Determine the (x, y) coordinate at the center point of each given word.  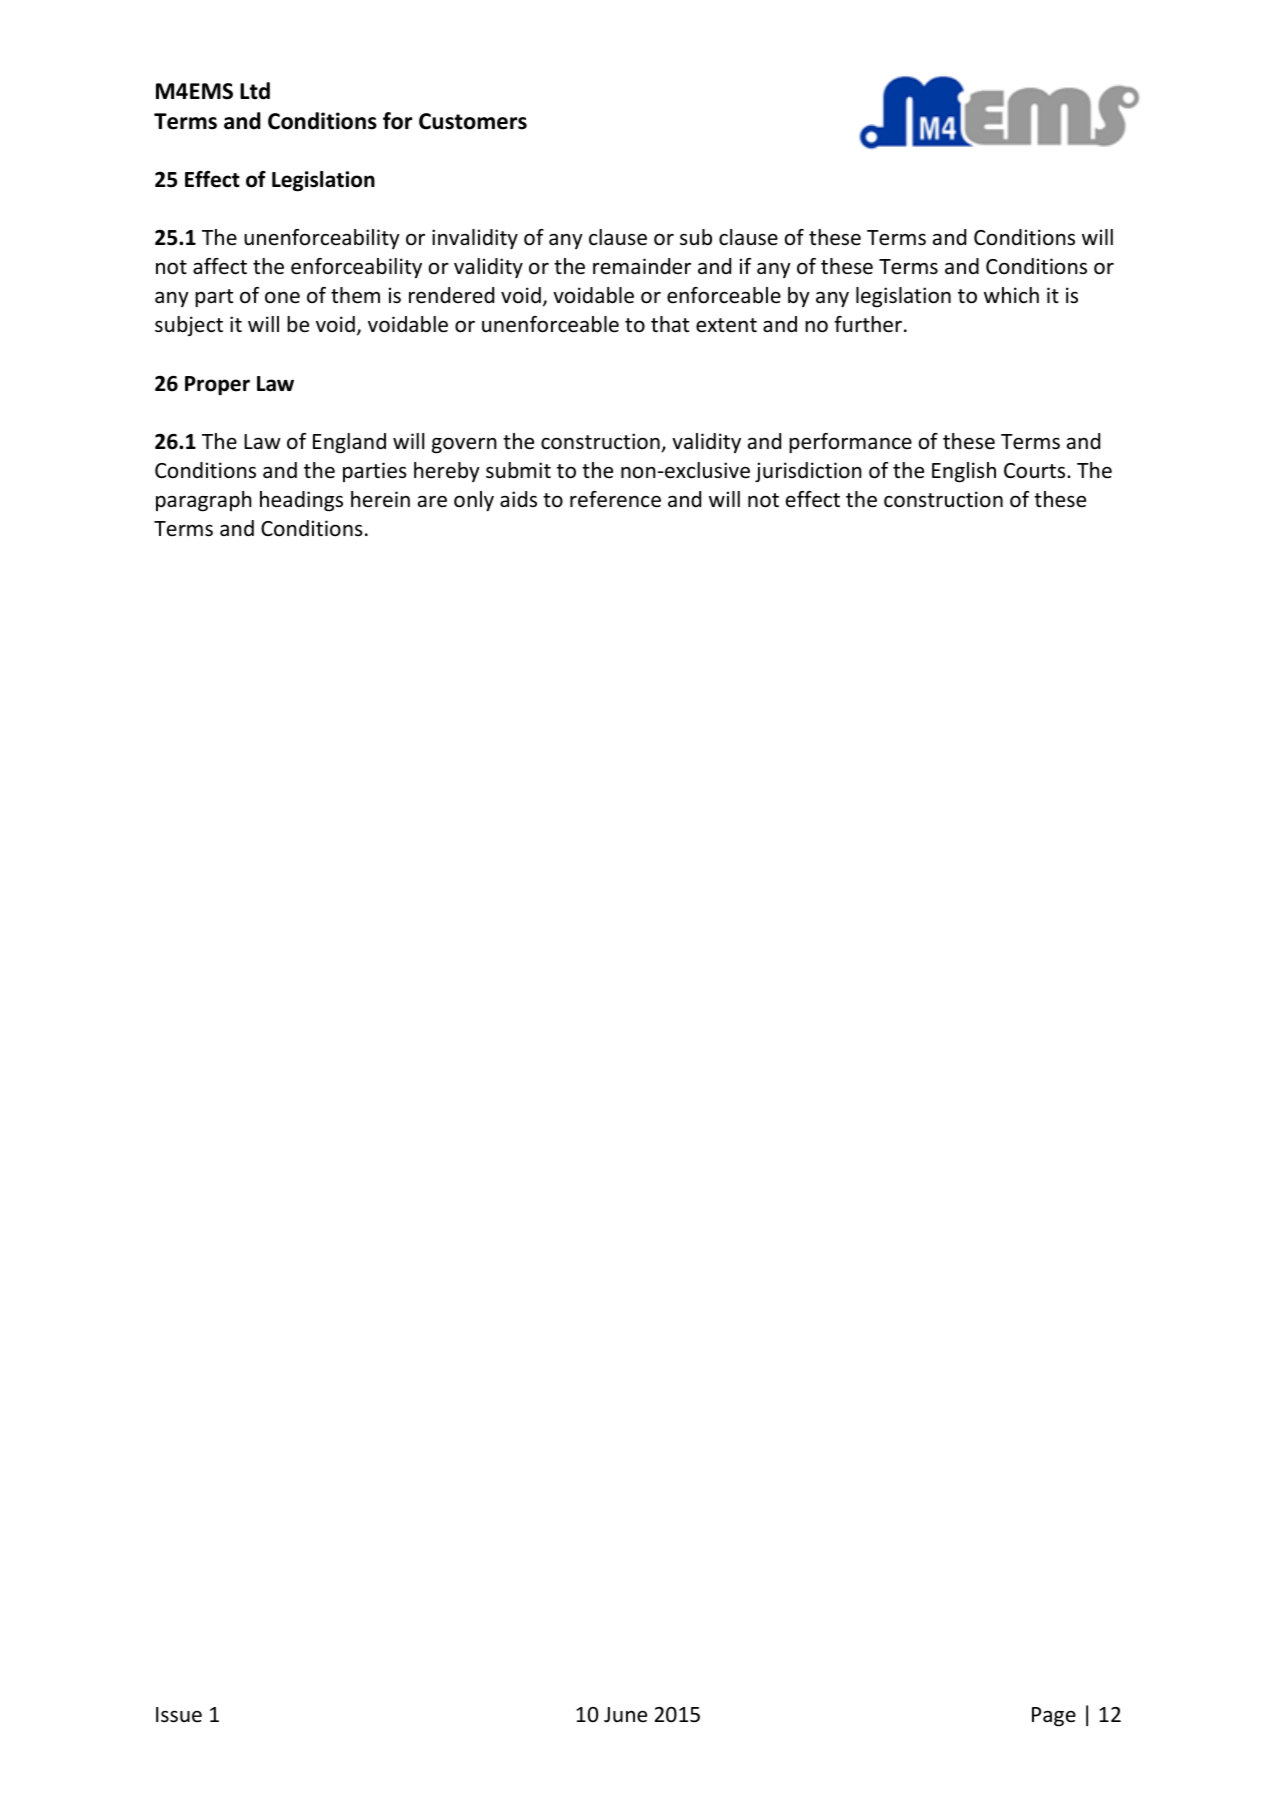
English (964, 472)
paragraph (204, 501)
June (625, 1715)
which (1011, 295)
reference (615, 499)
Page (1054, 1717)
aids (518, 499)
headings (301, 501)
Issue (179, 1715)
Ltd (255, 91)
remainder (642, 266)
